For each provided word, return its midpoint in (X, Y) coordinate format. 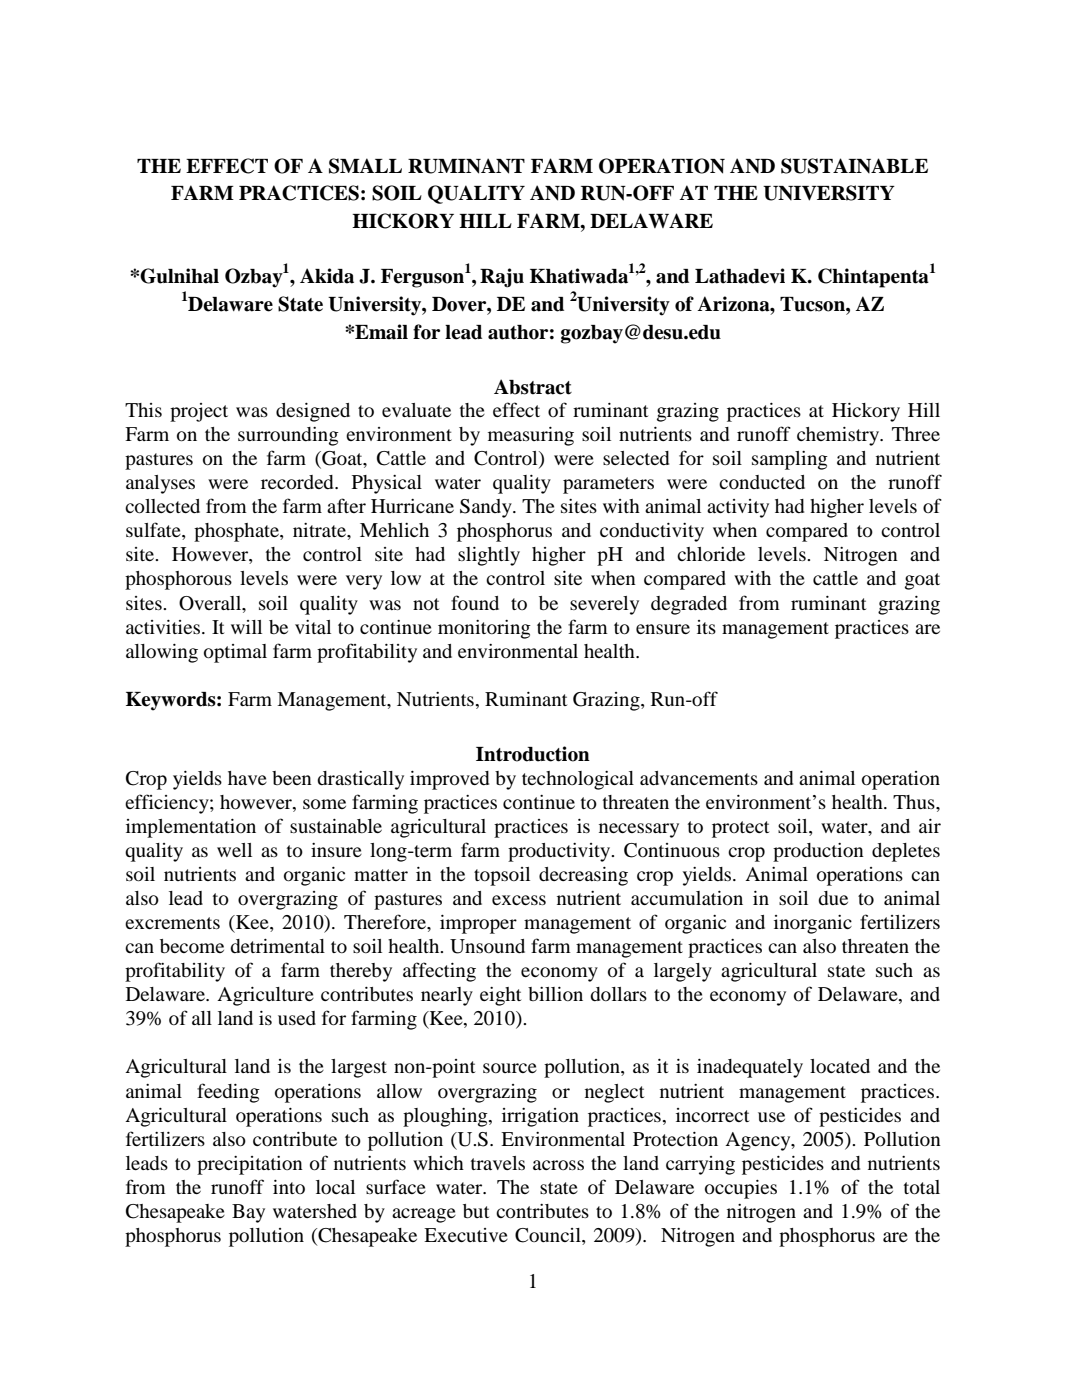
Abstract (533, 387)
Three (916, 434)
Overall (211, 603)
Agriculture (265, 996)
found (475, 602)
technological (578, 780)
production (818, 852)
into (289, 1187)
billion (555, 994)
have (247, 778)
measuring (531, 436)
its (706, 627)
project (199, 412)
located (840, 1066)
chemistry (839, 436)
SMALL (365, 166)
